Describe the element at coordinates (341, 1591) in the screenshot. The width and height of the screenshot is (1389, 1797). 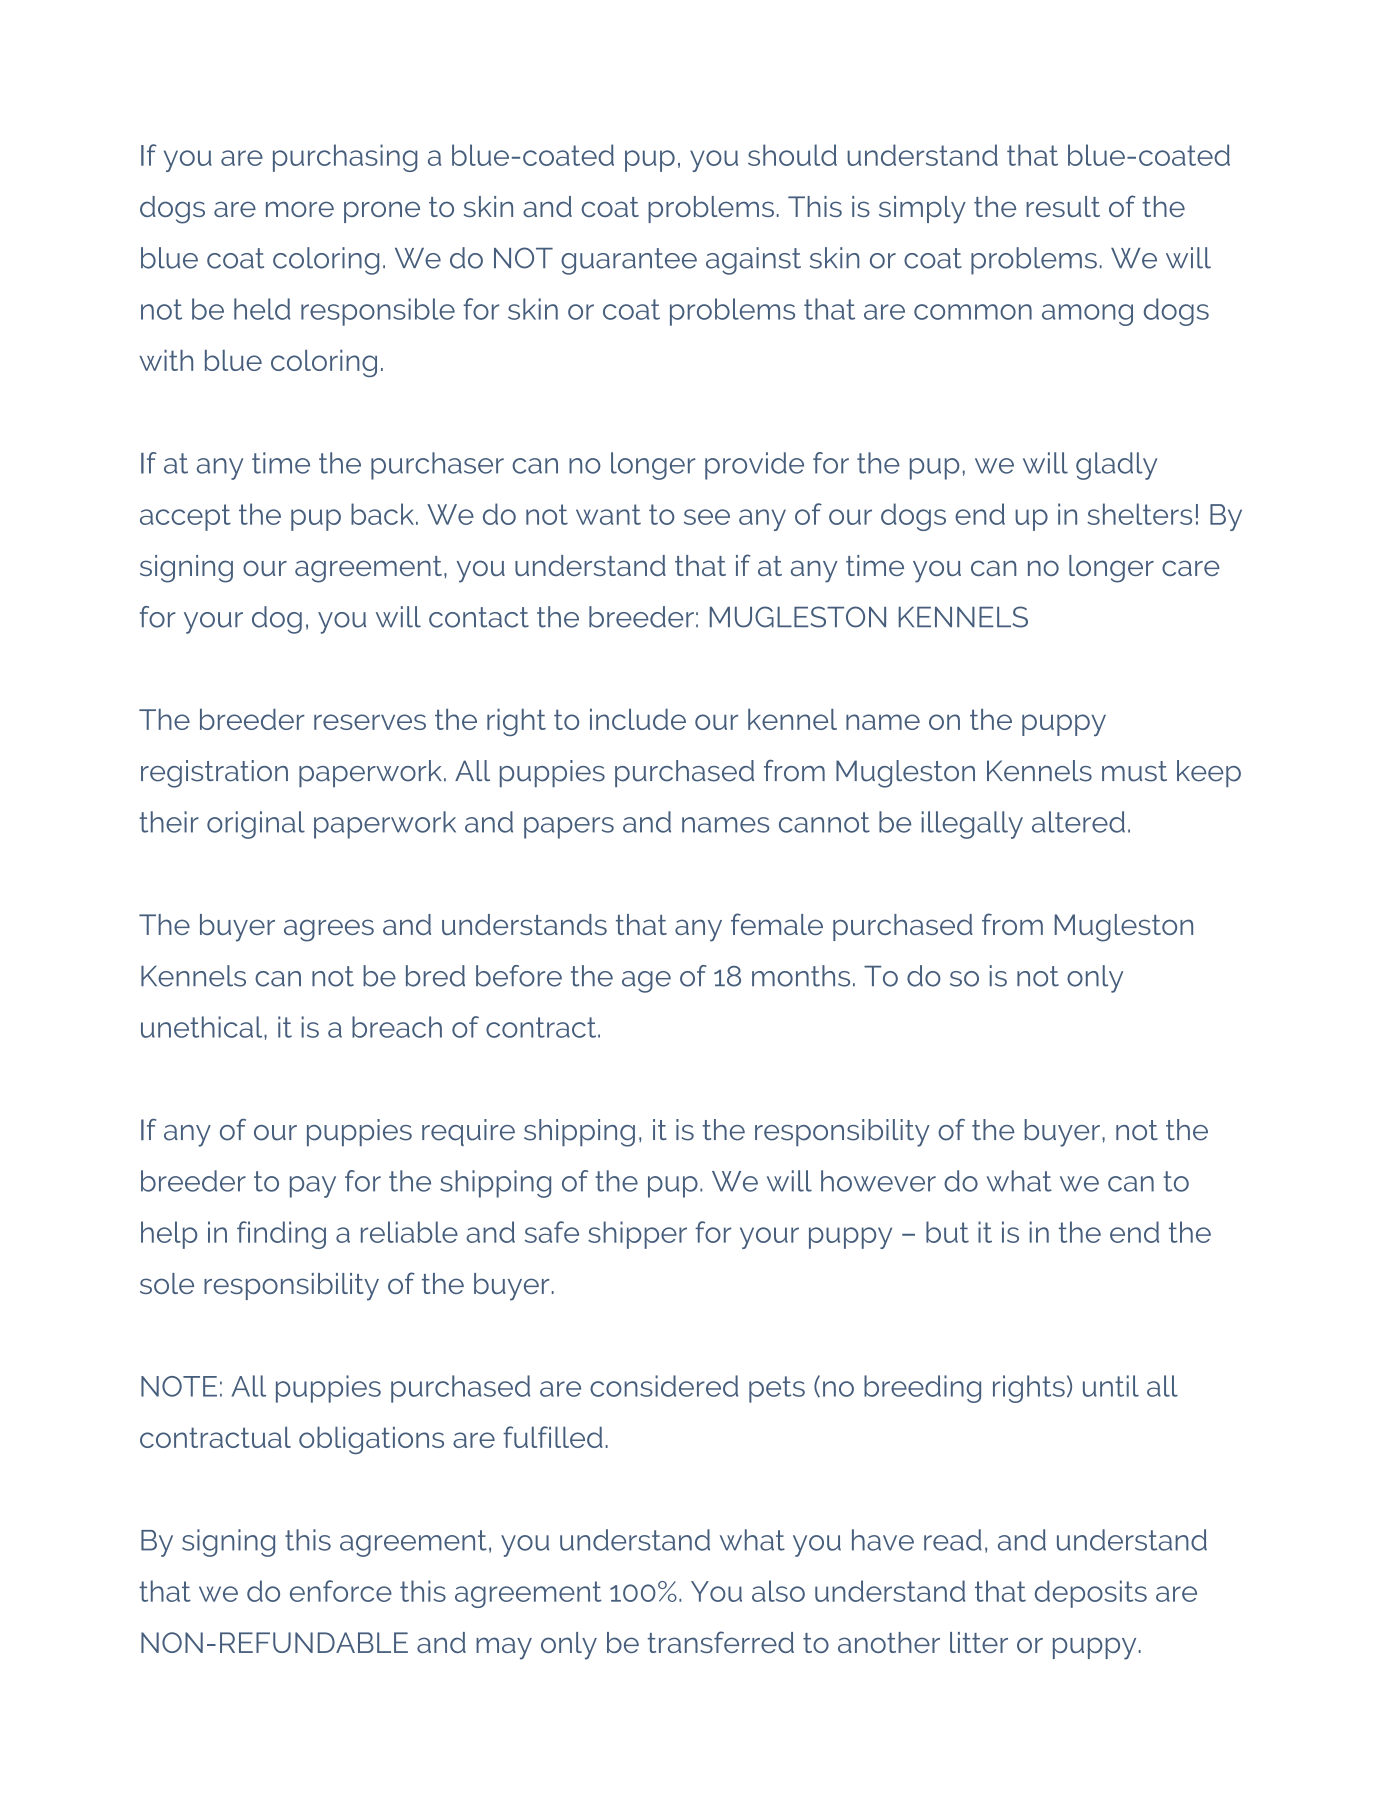
I see `enforce` at that location.
